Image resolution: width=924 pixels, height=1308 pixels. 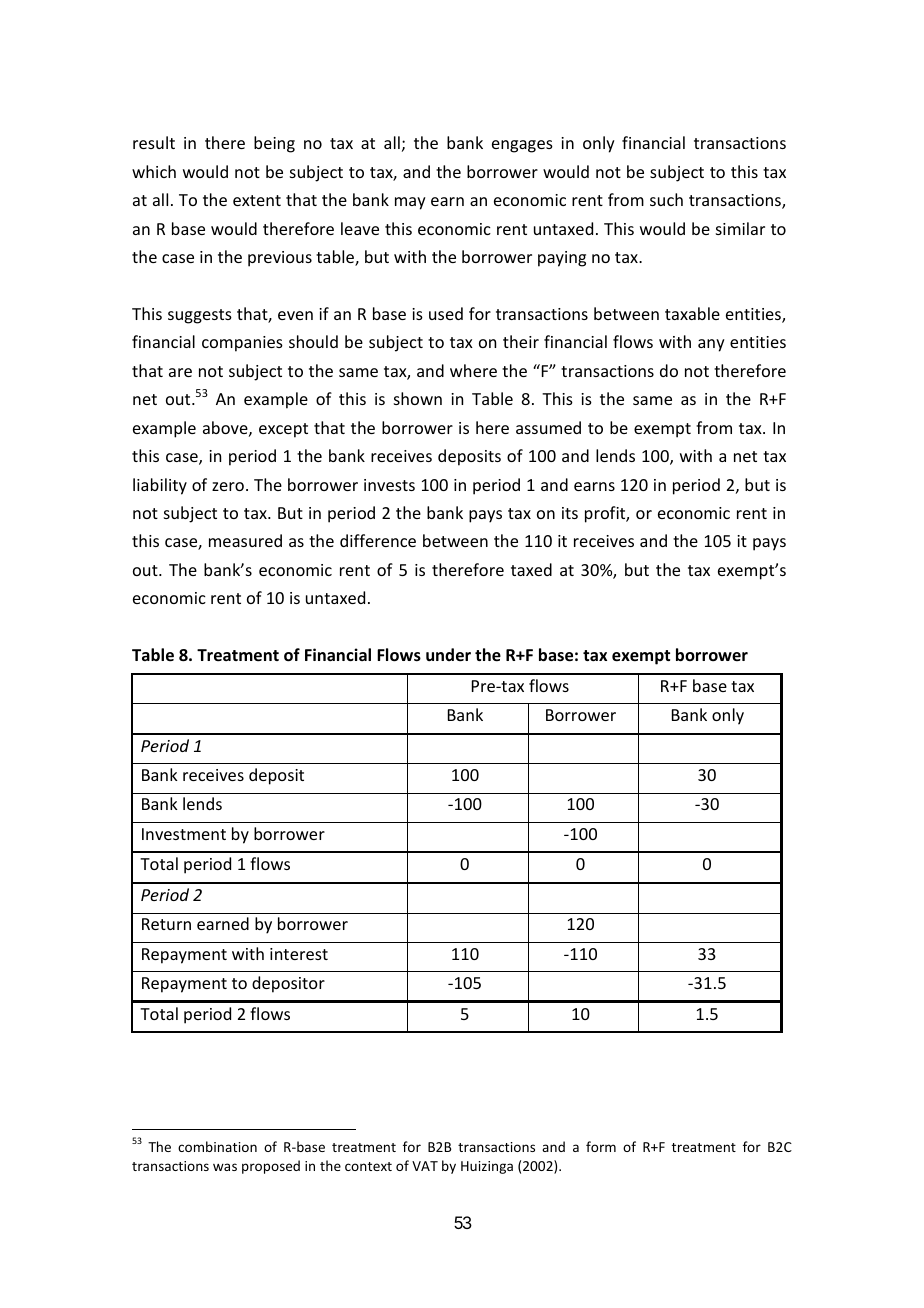 I want to click on measured, so click(x=245, y=540).
